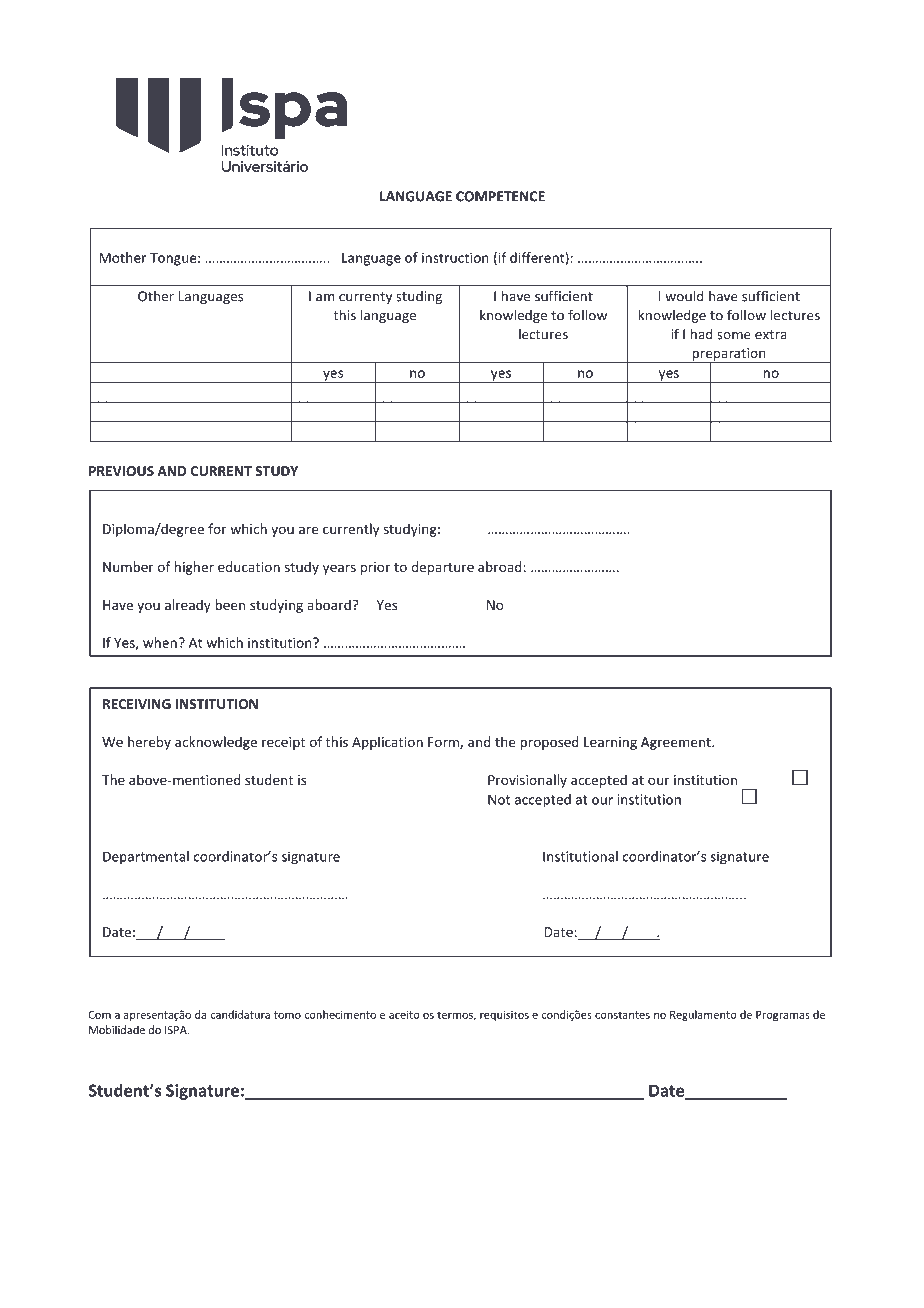 This screenshot has width=924, height=1308. I want to click on are, so click(308, 530).
